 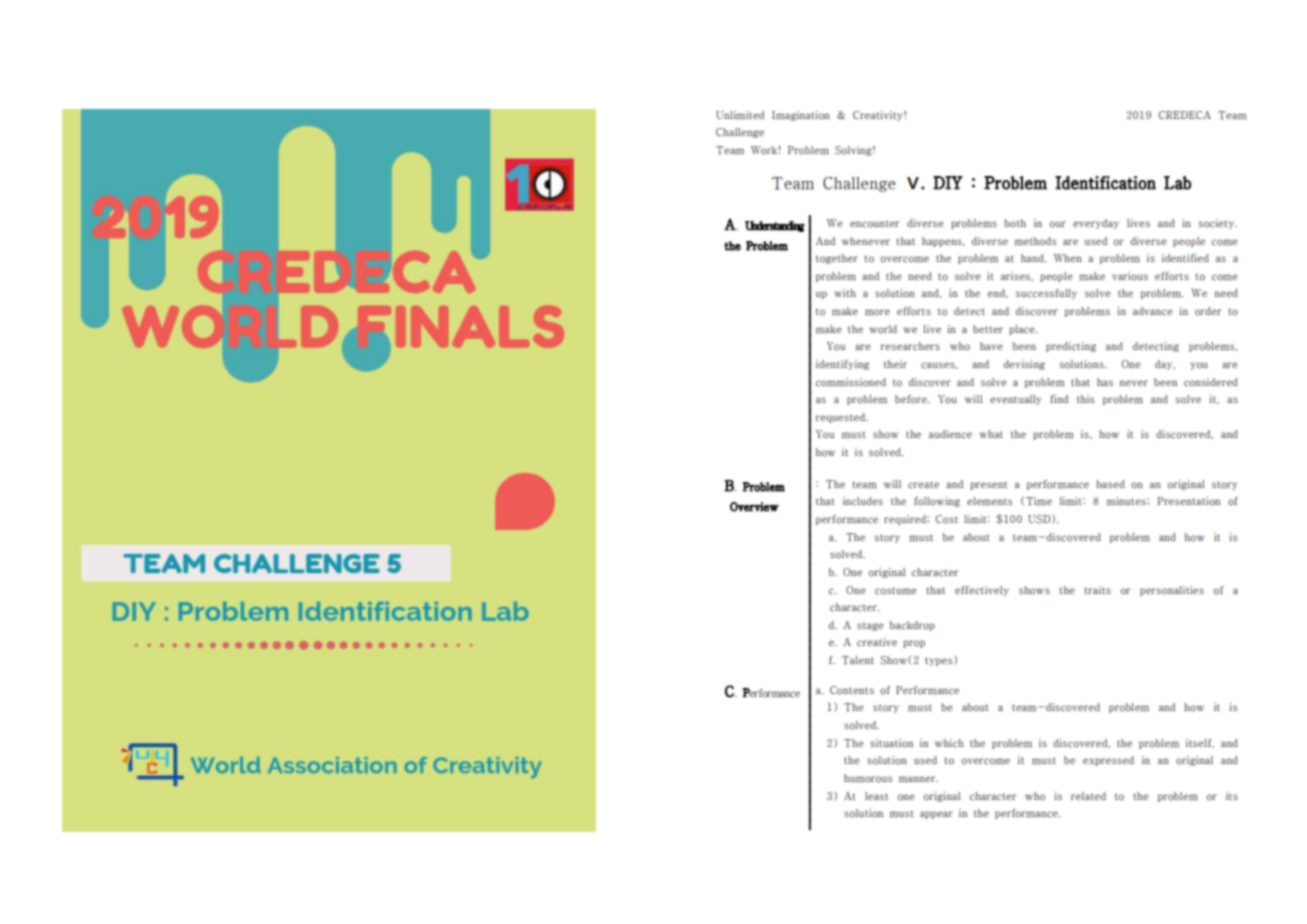 I want to click on effectively, so click(x=982, y=591).
